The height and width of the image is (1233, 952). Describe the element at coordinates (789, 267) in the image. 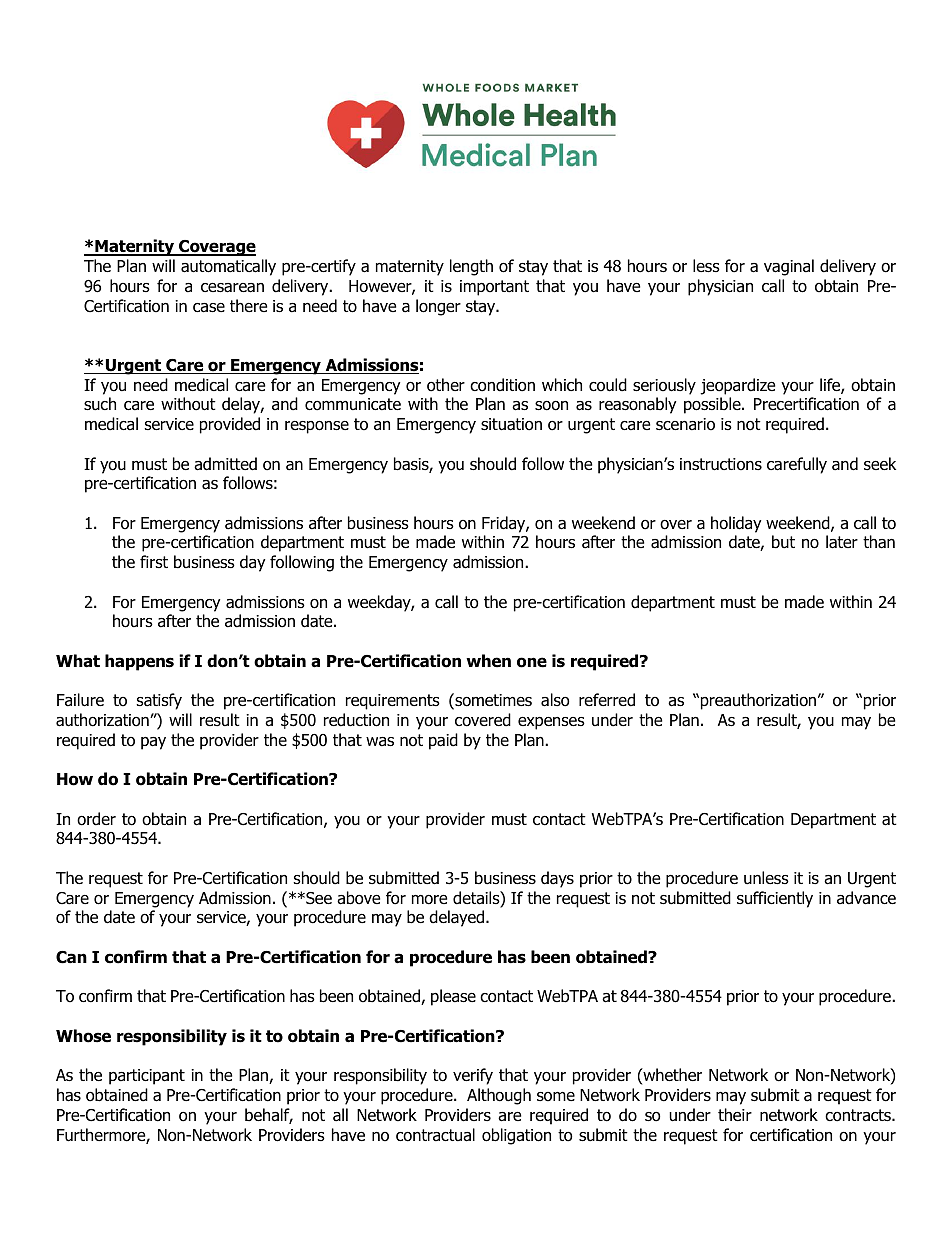

I see `vaginal` at that location.
